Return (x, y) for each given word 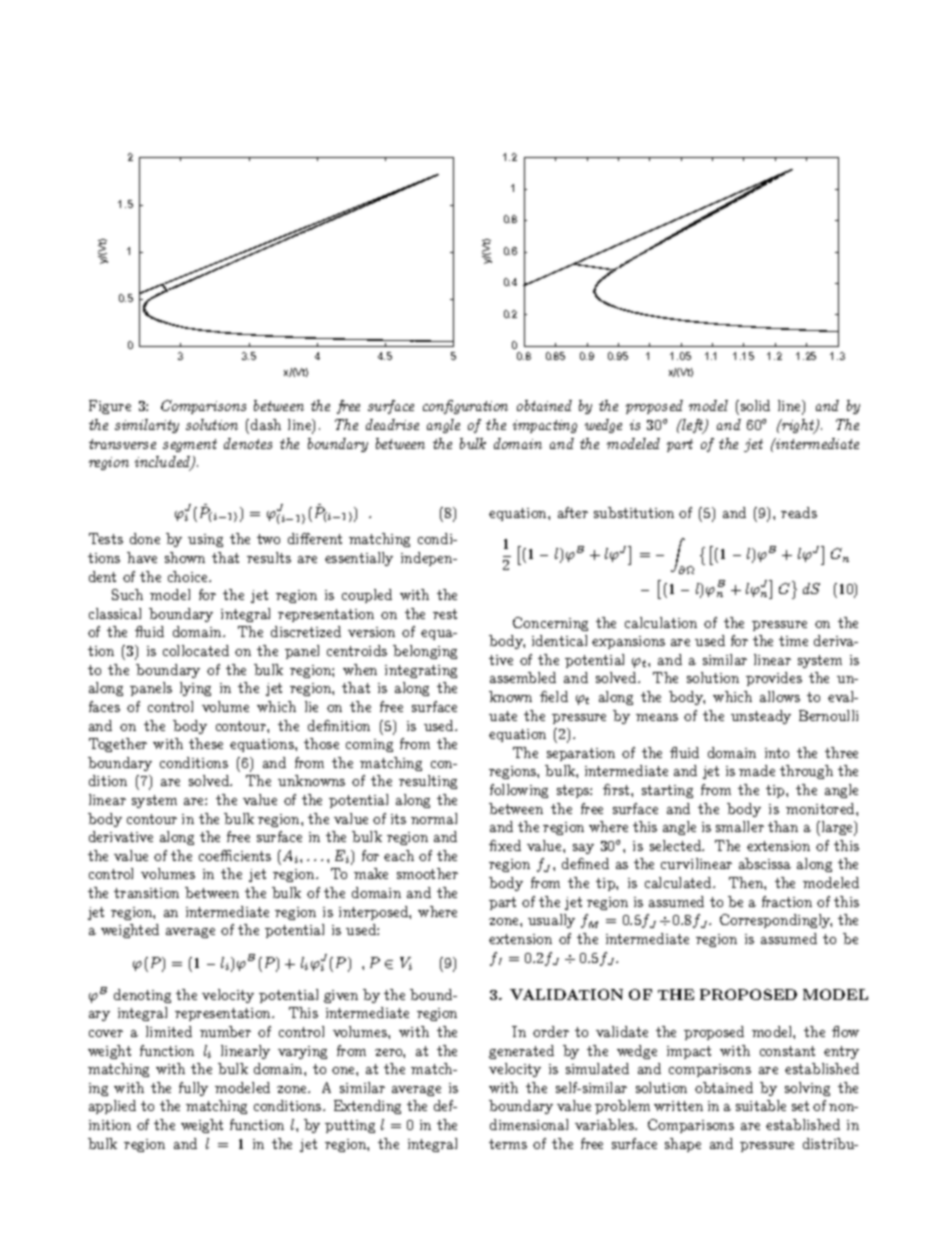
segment (190, 445)
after (573, 512)
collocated (196, 650)
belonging (425, 652)
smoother (427, 873)
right (798, 426)
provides (774, 679)
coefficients (235, 855)
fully (193, 1089)
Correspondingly (776, 921)
